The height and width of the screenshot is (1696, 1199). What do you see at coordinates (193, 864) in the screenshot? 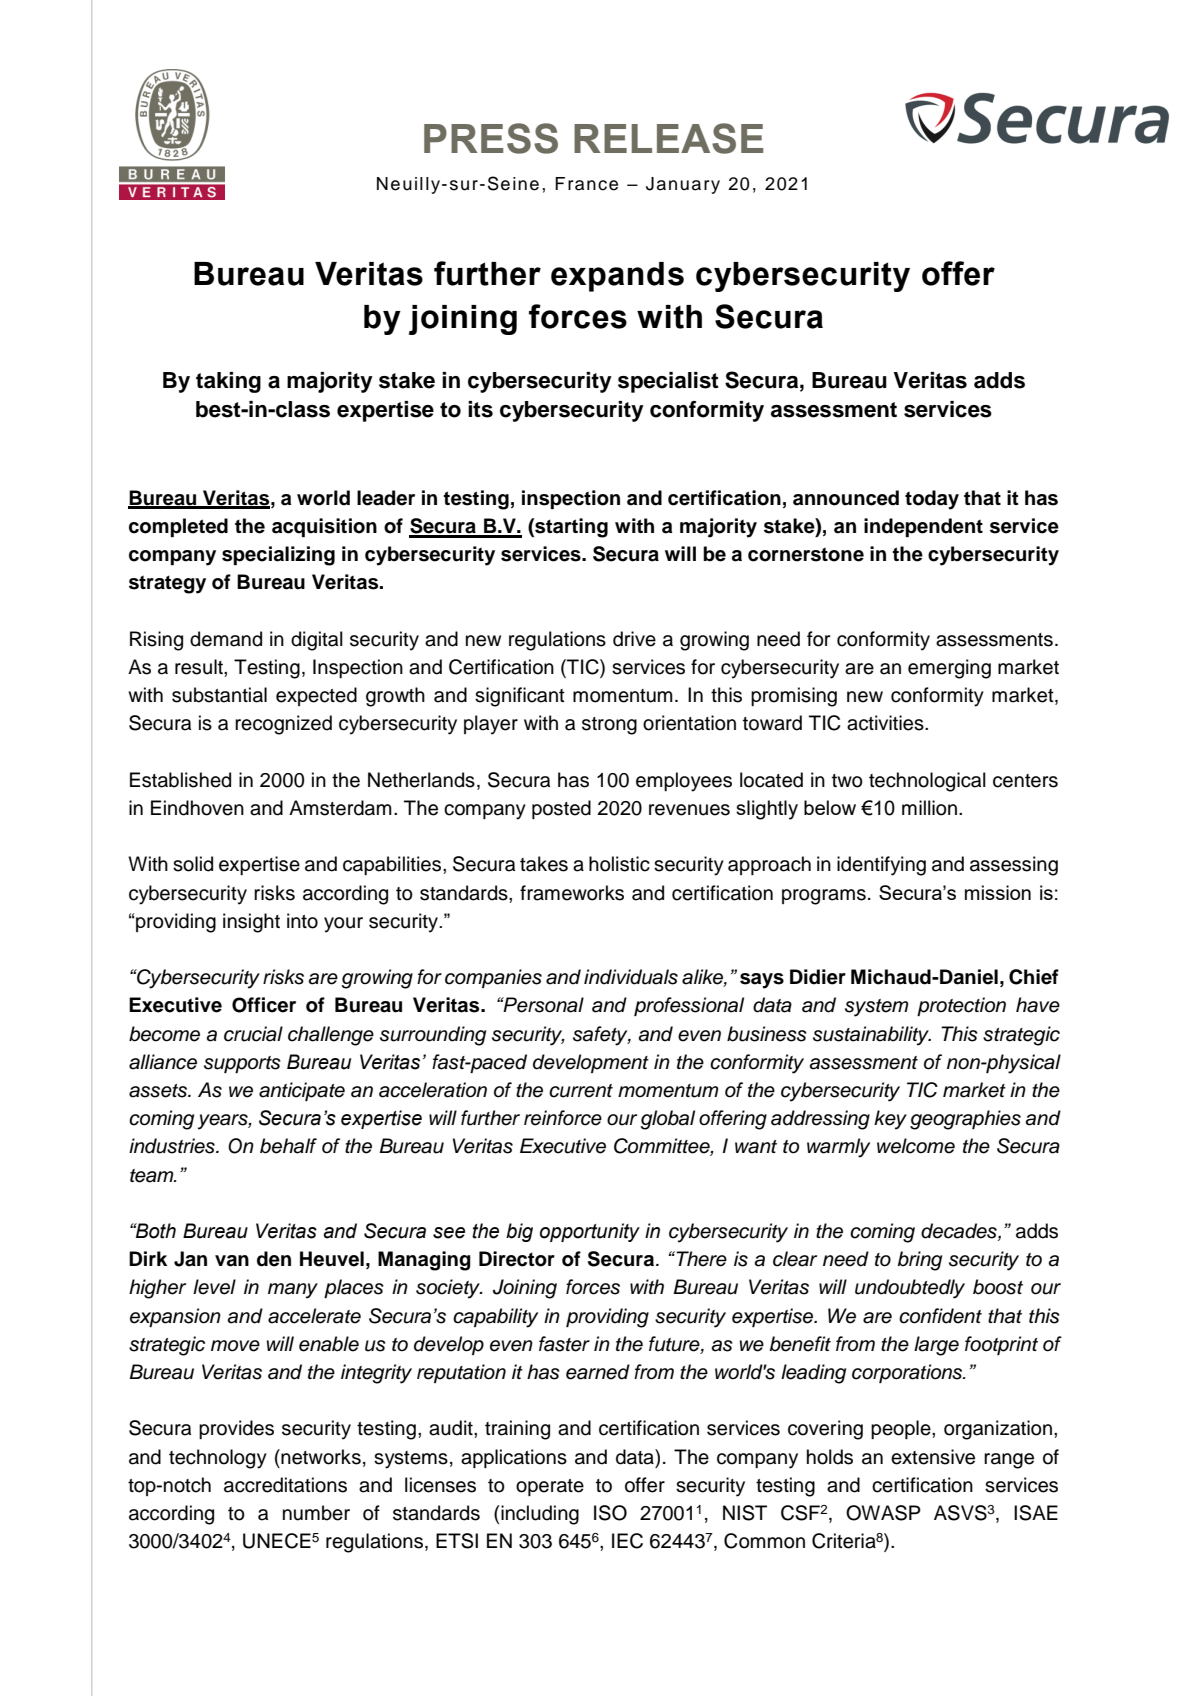
I see `solid` at bounding box center [193, 864].
